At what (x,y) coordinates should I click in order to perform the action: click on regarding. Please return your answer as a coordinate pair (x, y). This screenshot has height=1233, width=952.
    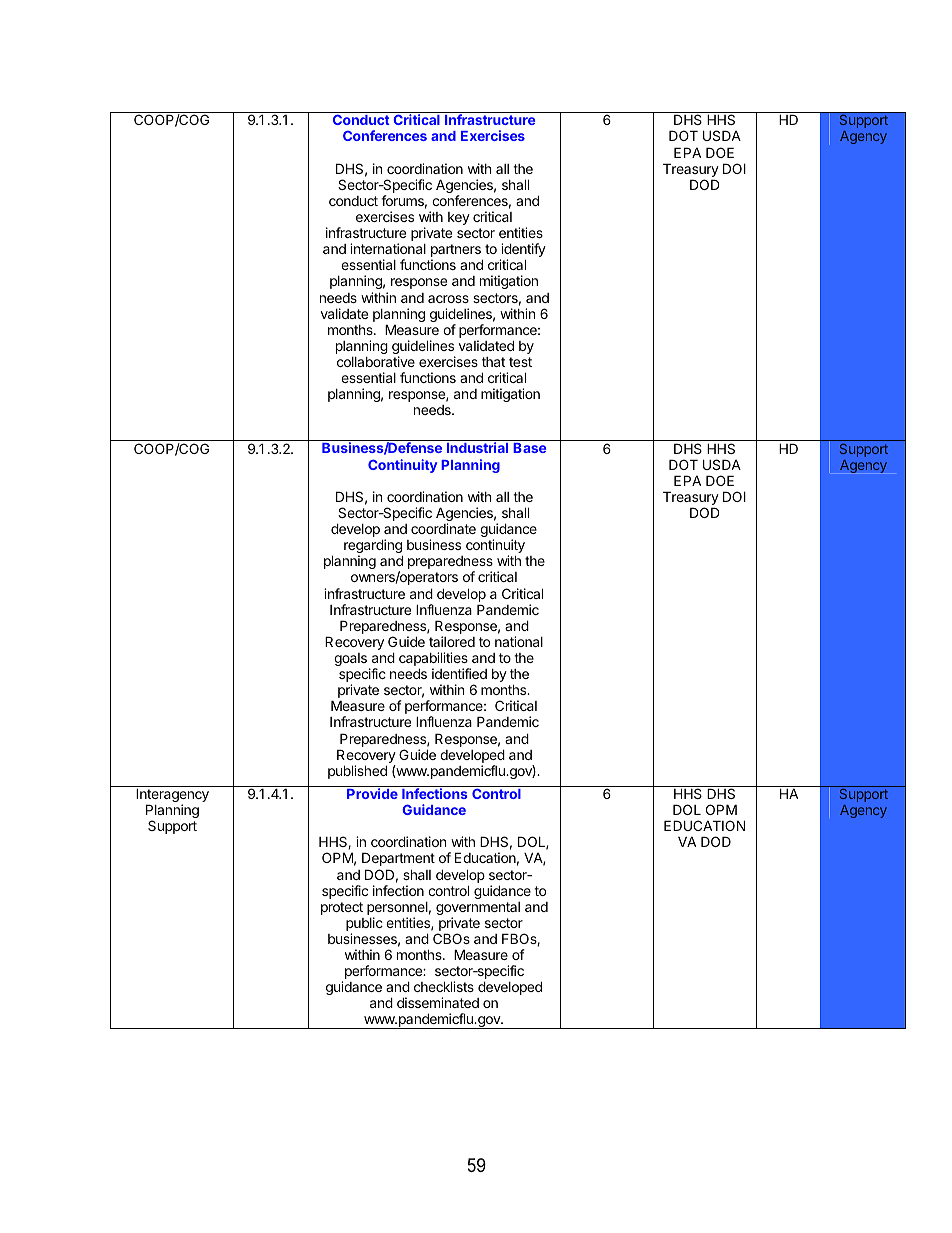
    Looking at the image, I should click on (373, 547).
